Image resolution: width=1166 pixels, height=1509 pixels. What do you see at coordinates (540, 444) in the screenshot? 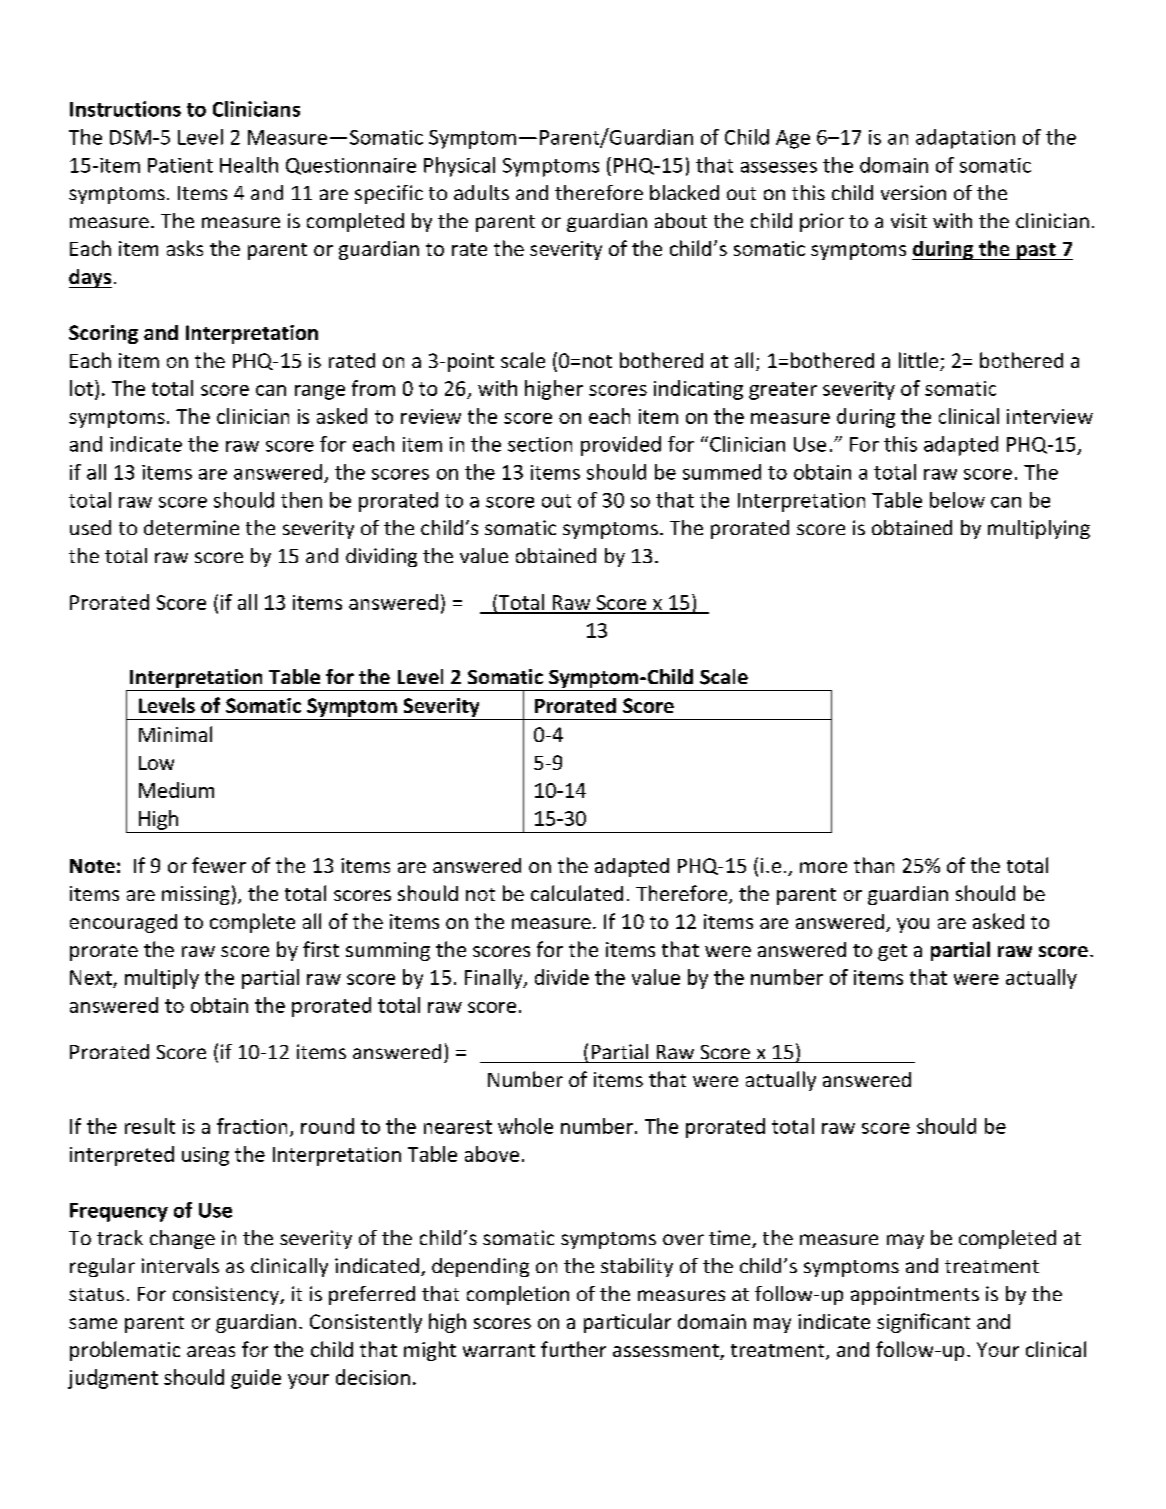
I see `section` at bounding box center [540, 444].
